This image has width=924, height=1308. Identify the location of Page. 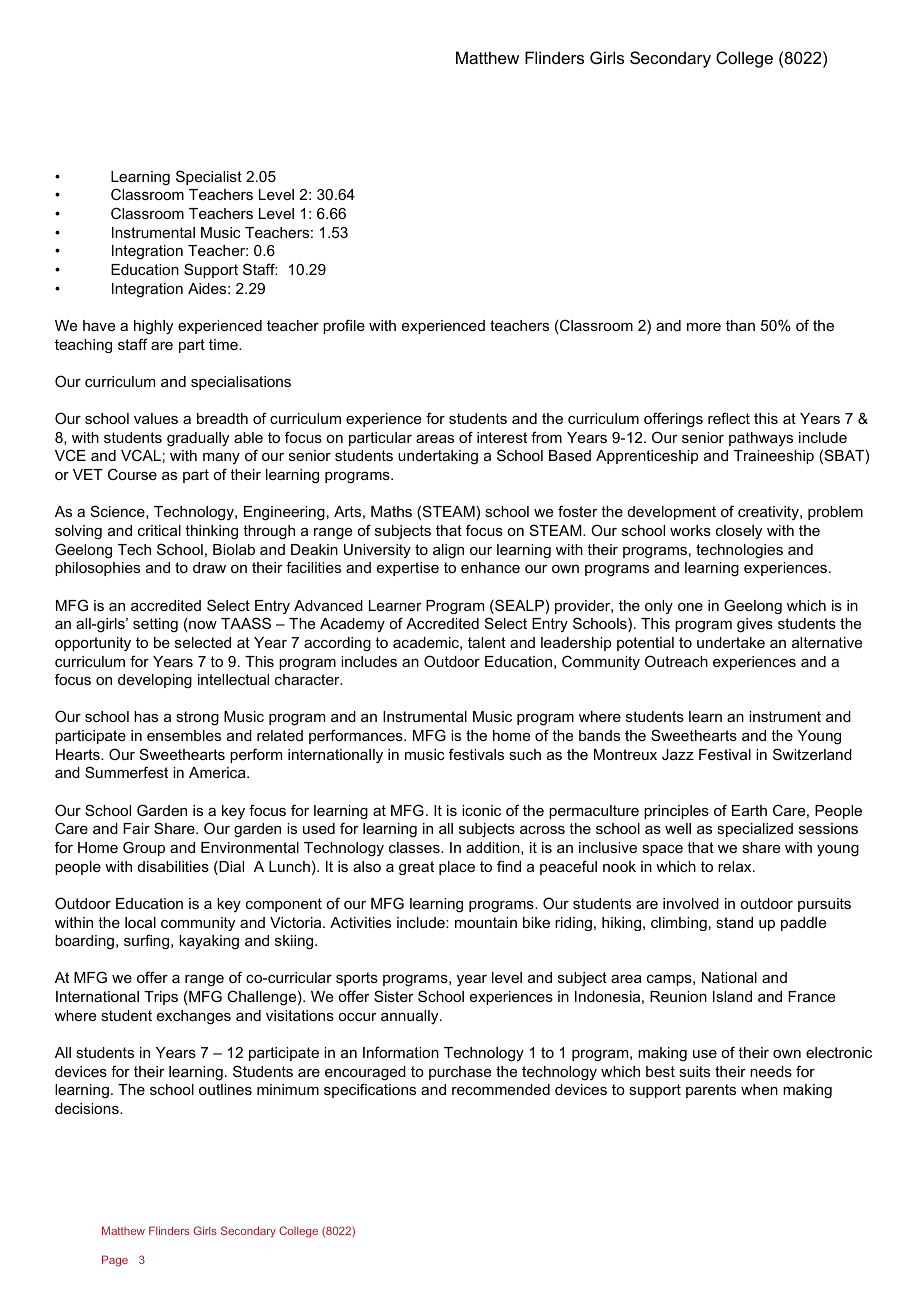
(115, 1261).
